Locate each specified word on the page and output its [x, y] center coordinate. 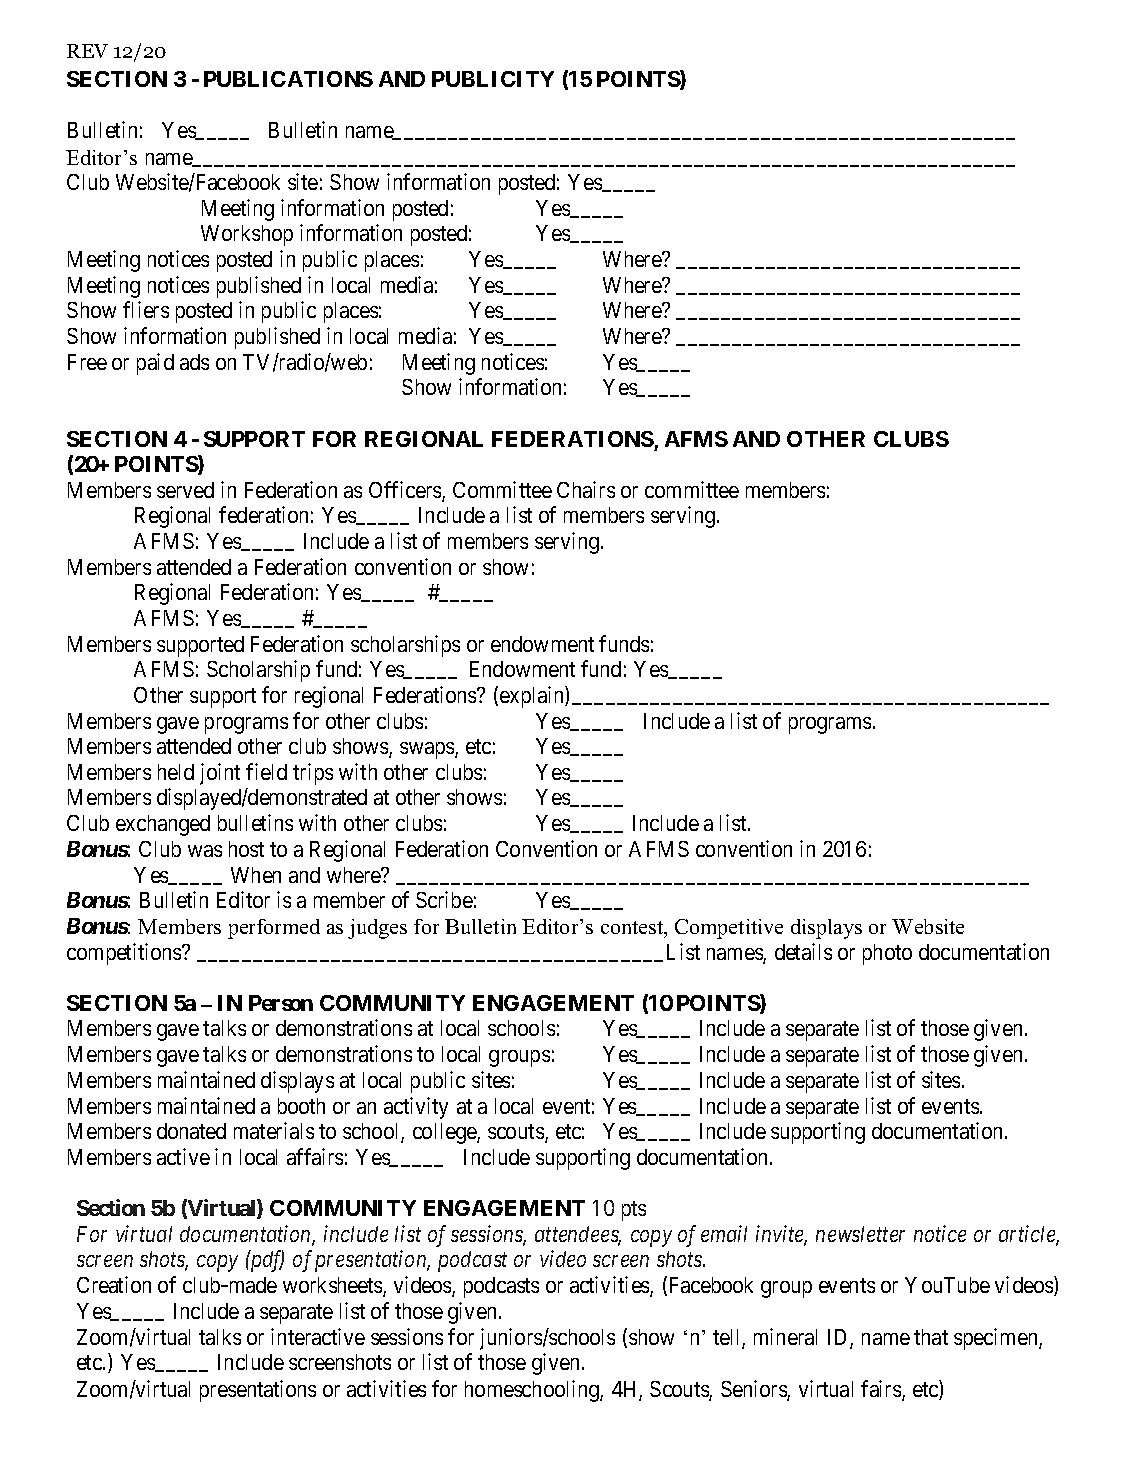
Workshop [247, 235]
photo [887, 954]
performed [274, 929]
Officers [406, 491]
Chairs [586, 489]
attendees [578, 1235]
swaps [428, 750]
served [185, 490]
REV [87, 51]
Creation [114, 1284]
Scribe [444, 899]
